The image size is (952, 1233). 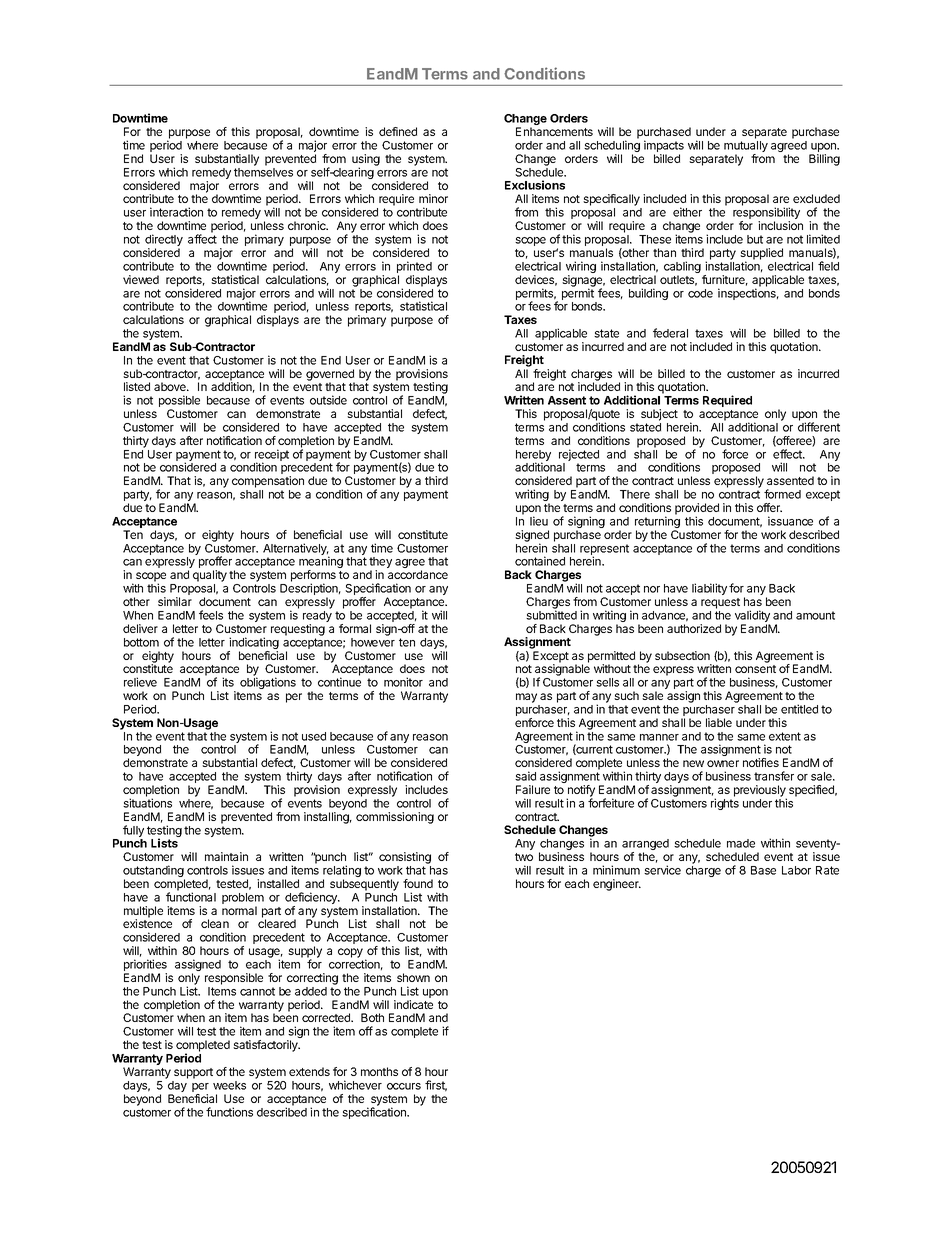 What do you see at coordinates (535, 185) in the page?
I see `Exclusions` at bounding box center [535, 185].
